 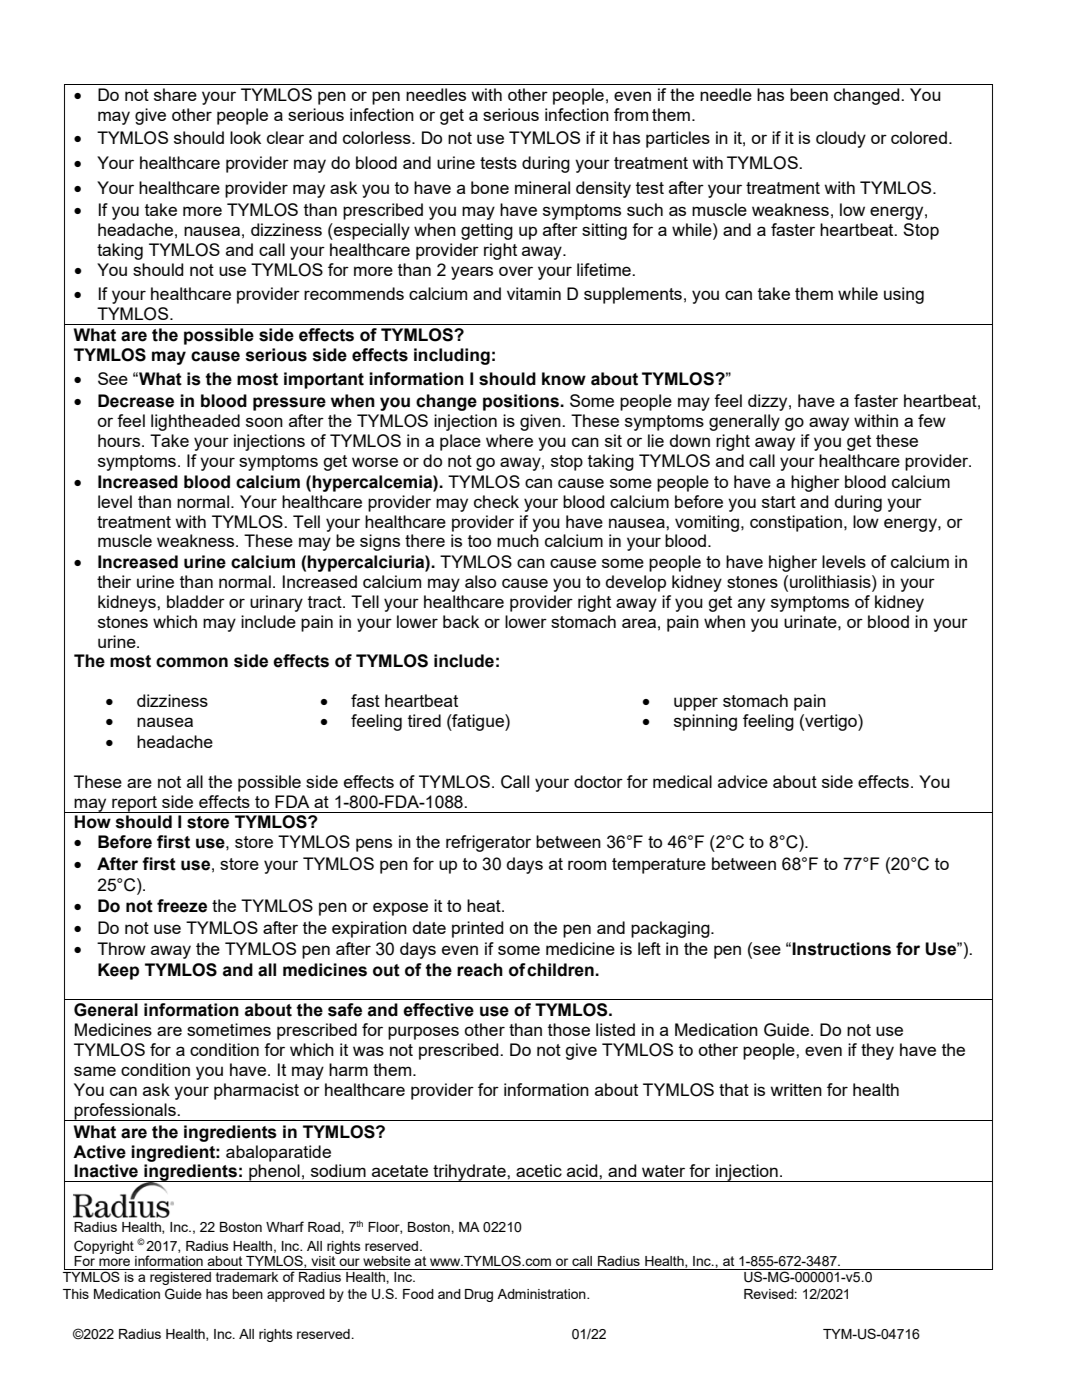 What do you see at coordinates (175, 94) in the document?
I see `share` at bounding box center [175, 94].
